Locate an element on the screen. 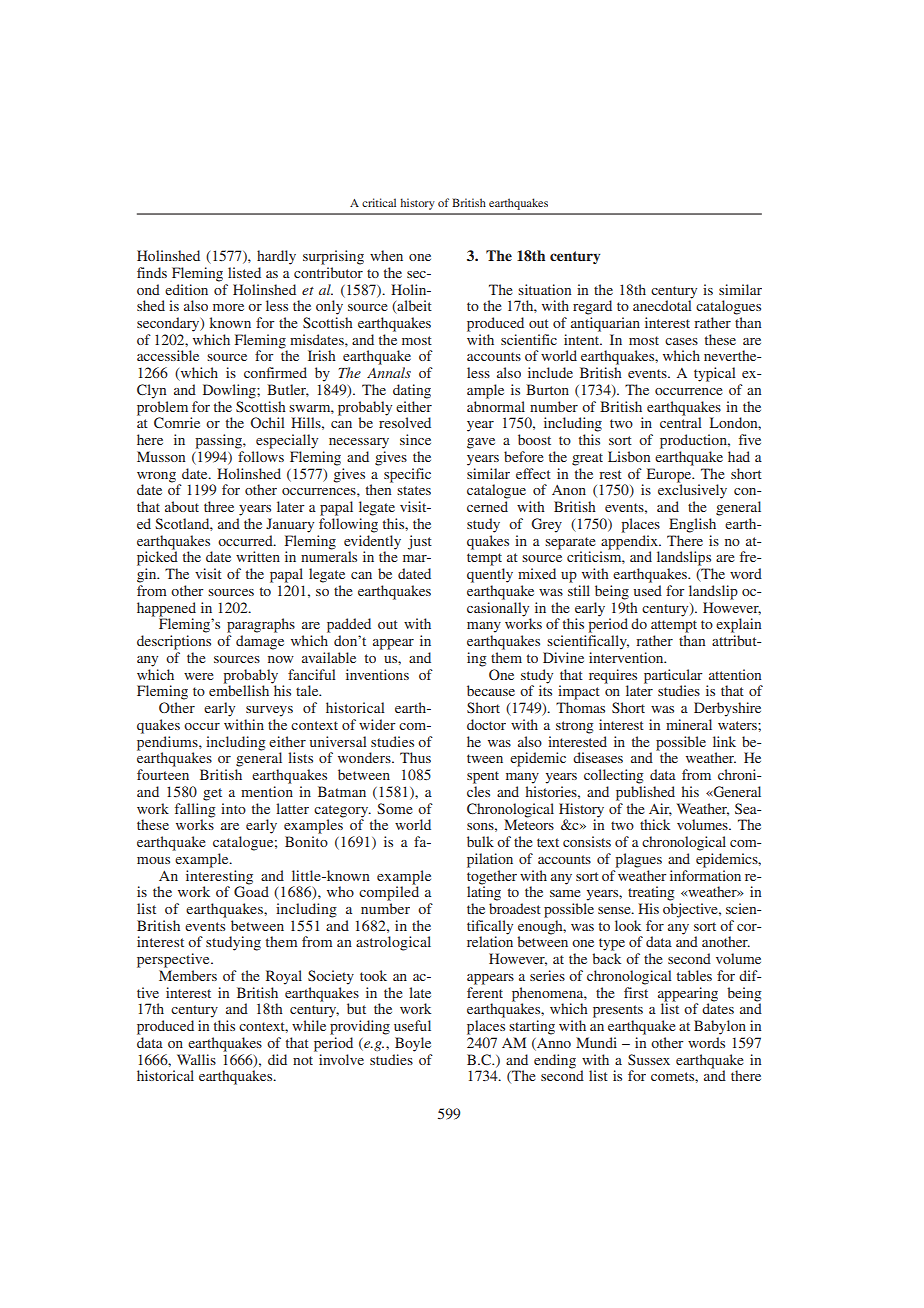 The height and width of the screenshot is (1308, 924). Lisbon is located at coordinates (629, 456).
